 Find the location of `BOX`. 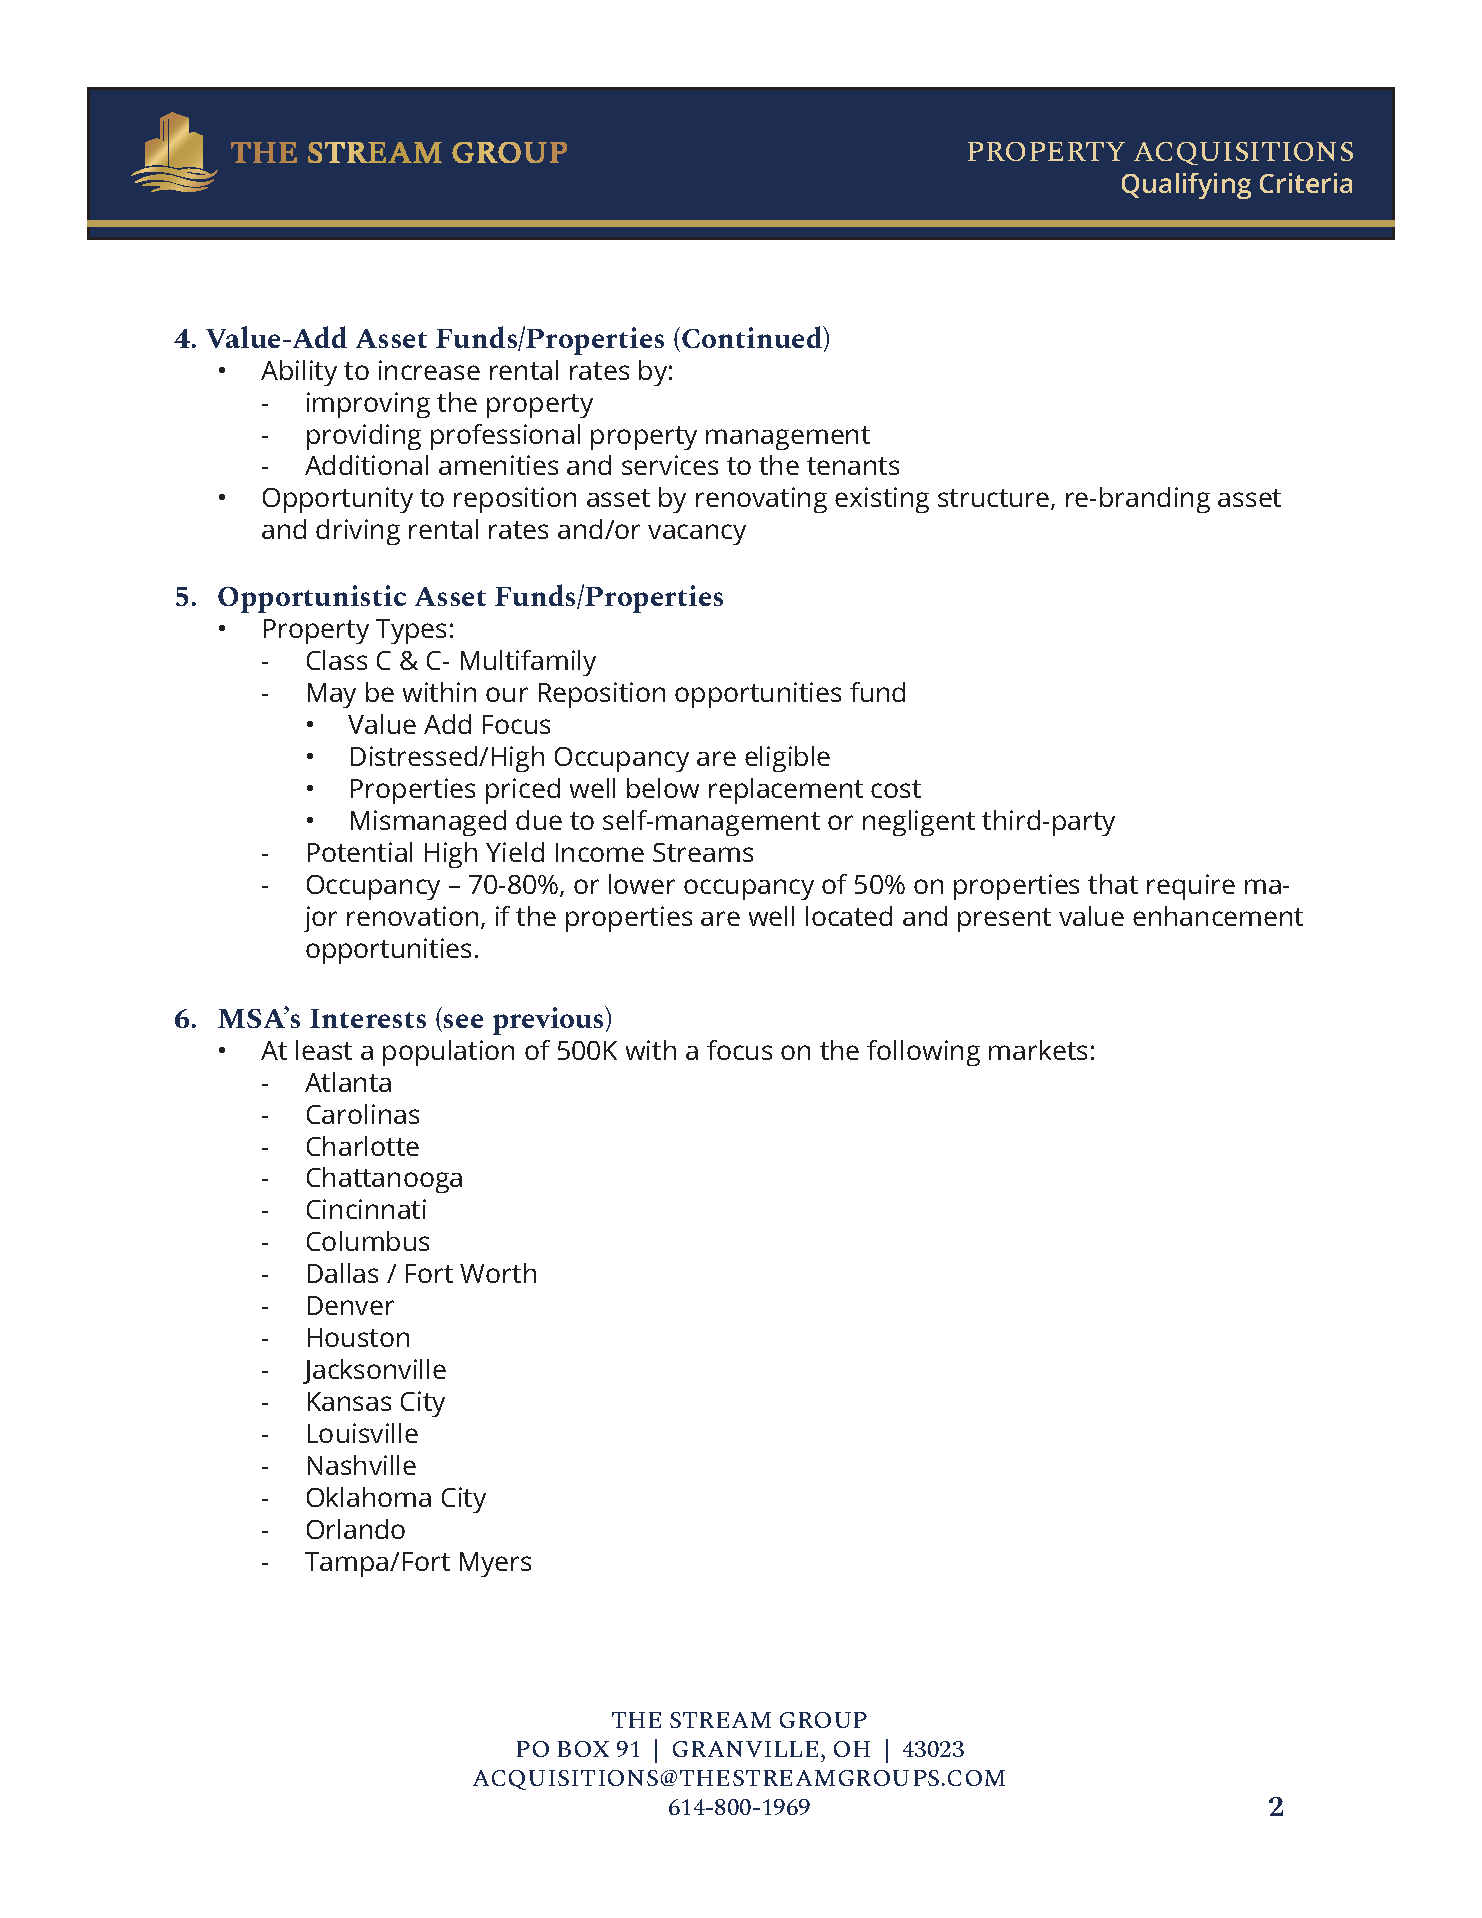

BOX is located at coordinates (583, 1749).
